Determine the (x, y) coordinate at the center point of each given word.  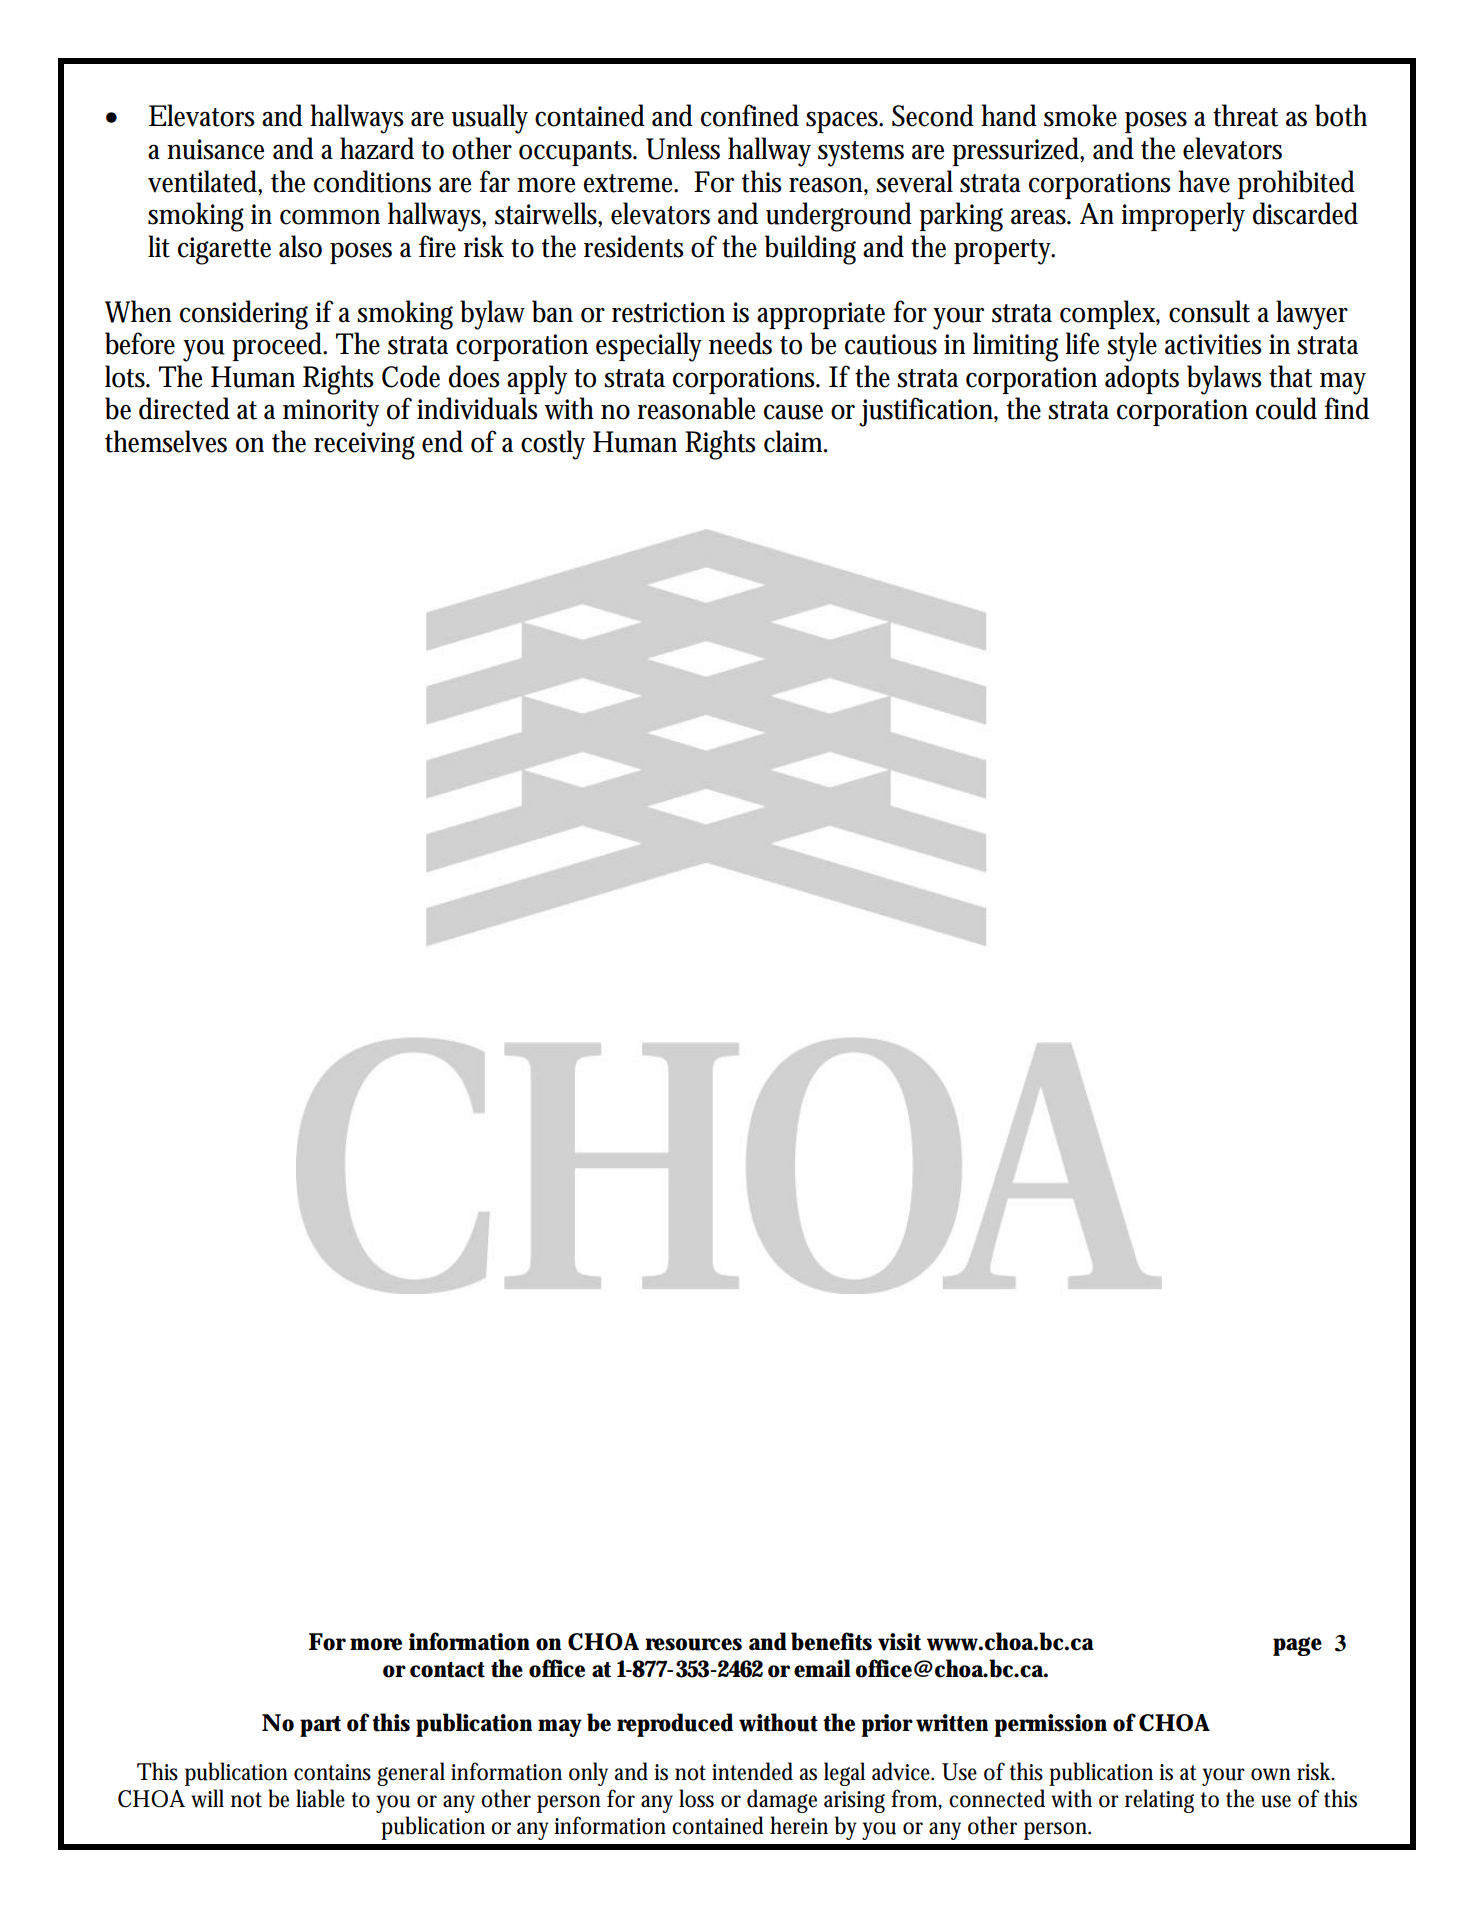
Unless (683, 148)
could (1286, 408)
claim (794, 441)
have (1204, 181)
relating (1159, 1801)
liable (320, 1798)
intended (752, 1771)
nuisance (215, 149)
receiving (364, 446)
